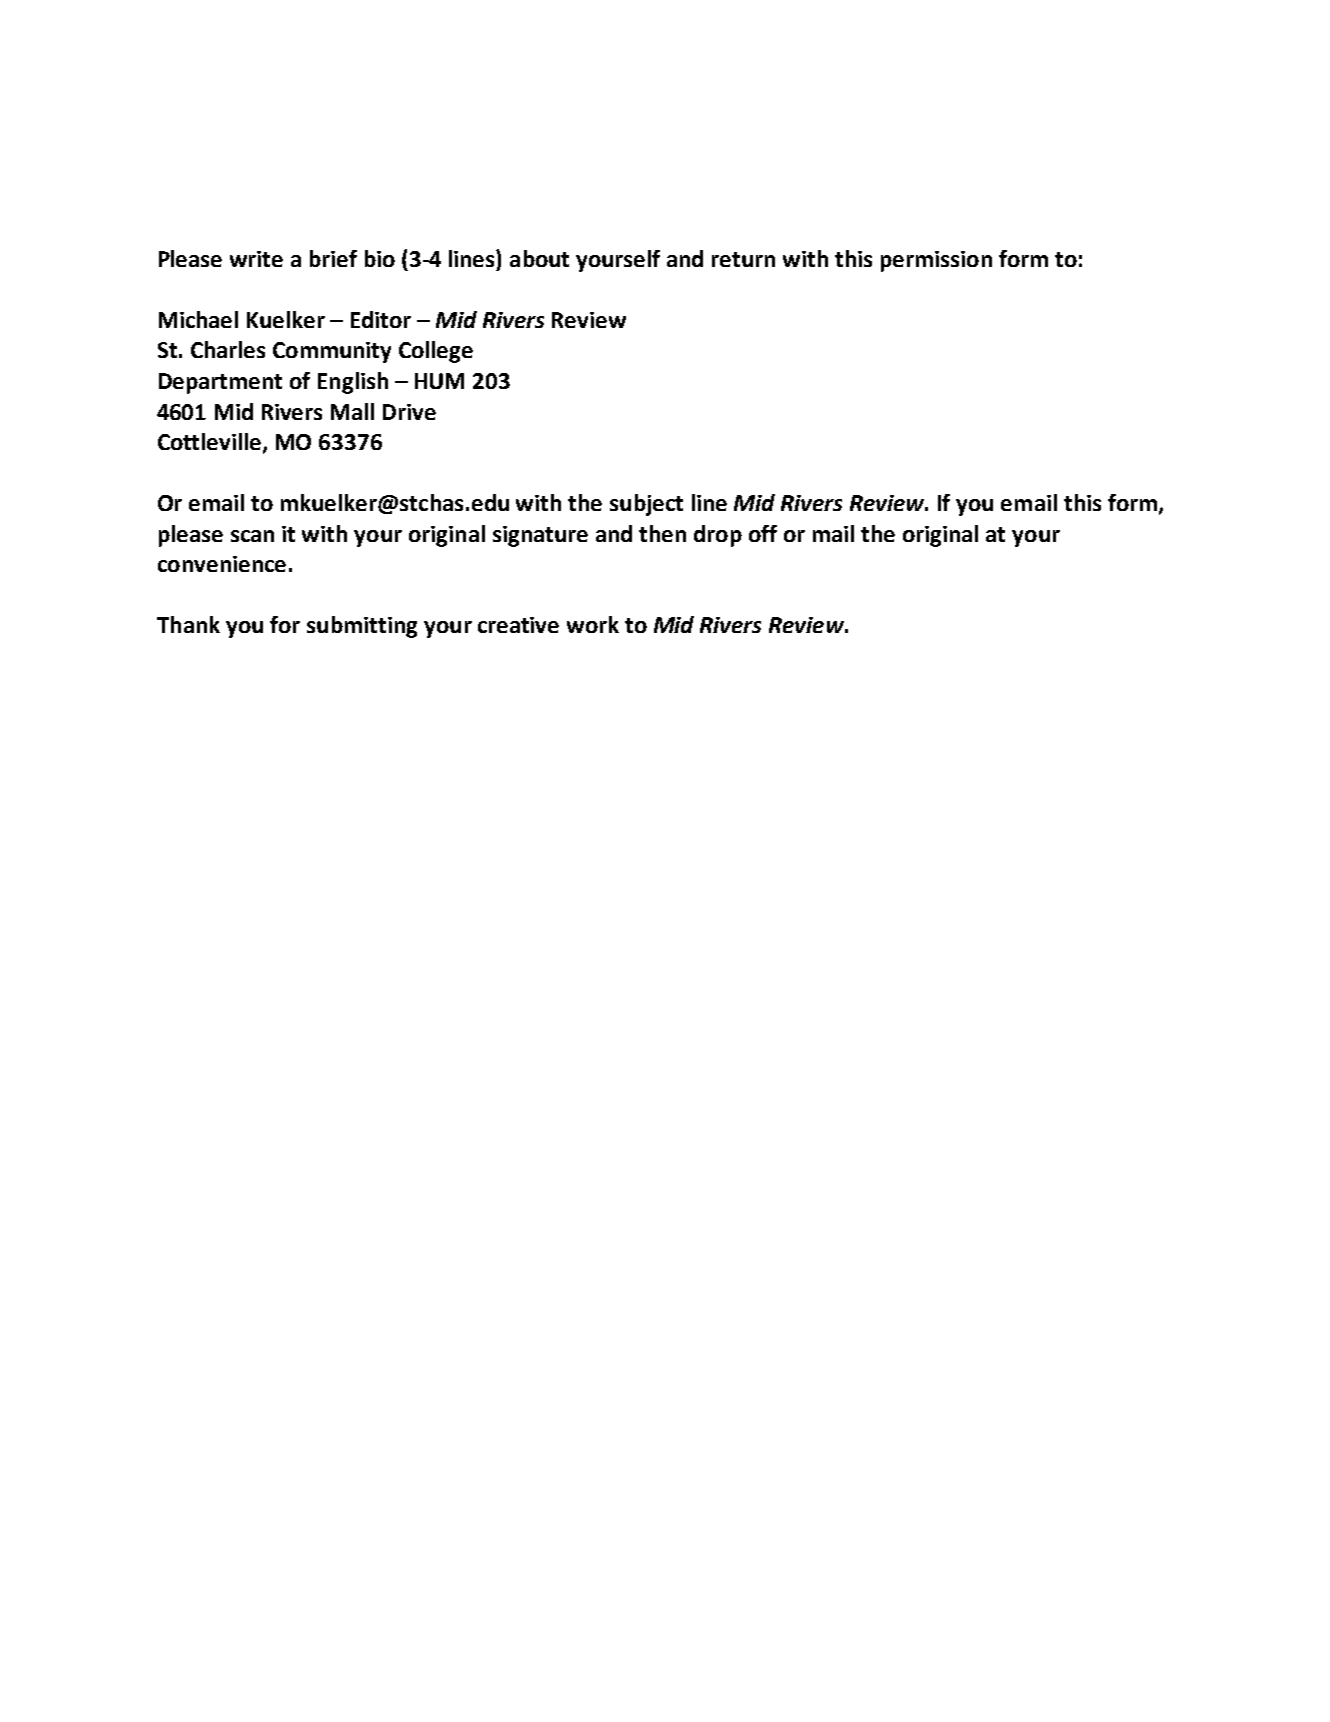  Describe the element at coordinates (593, 624) in the document. I see `work` at that location.
